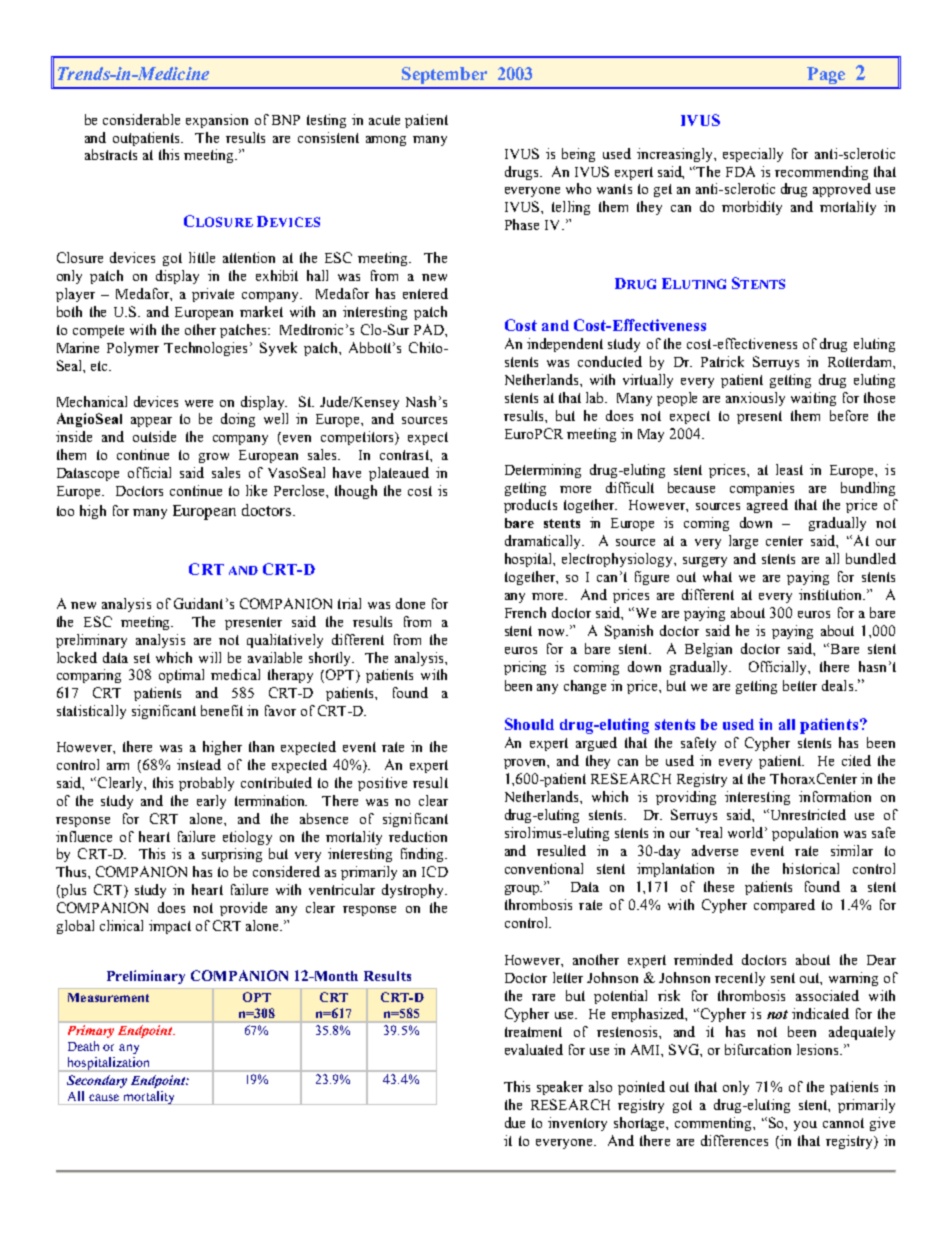 The width and height of the image is (952, 1233). What do you see at coordinates (83, 1046) in the image?
I see `Death` at bounding box center [83, 1046].
